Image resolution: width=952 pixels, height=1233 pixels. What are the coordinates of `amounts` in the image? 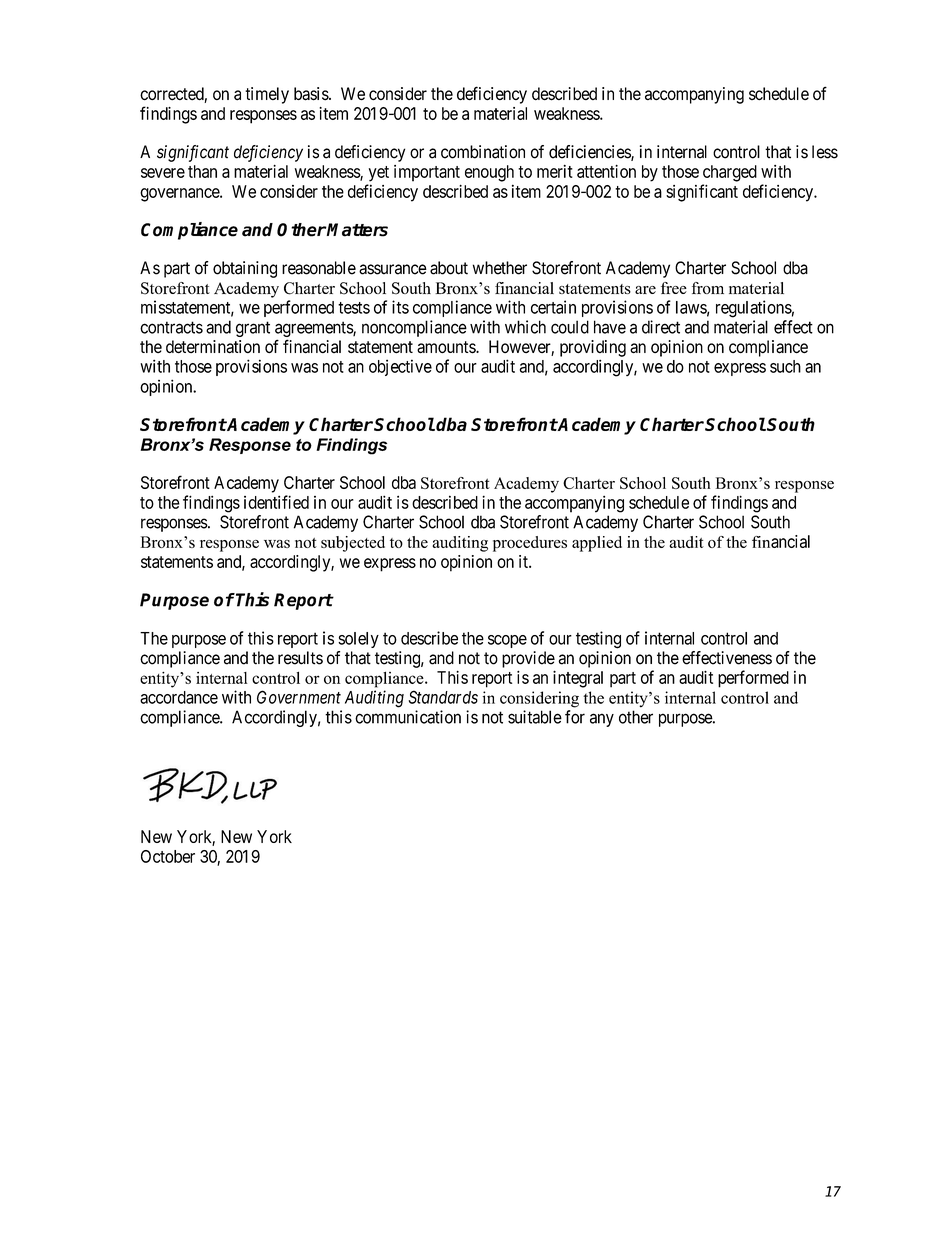 It's located at (447, 347).
